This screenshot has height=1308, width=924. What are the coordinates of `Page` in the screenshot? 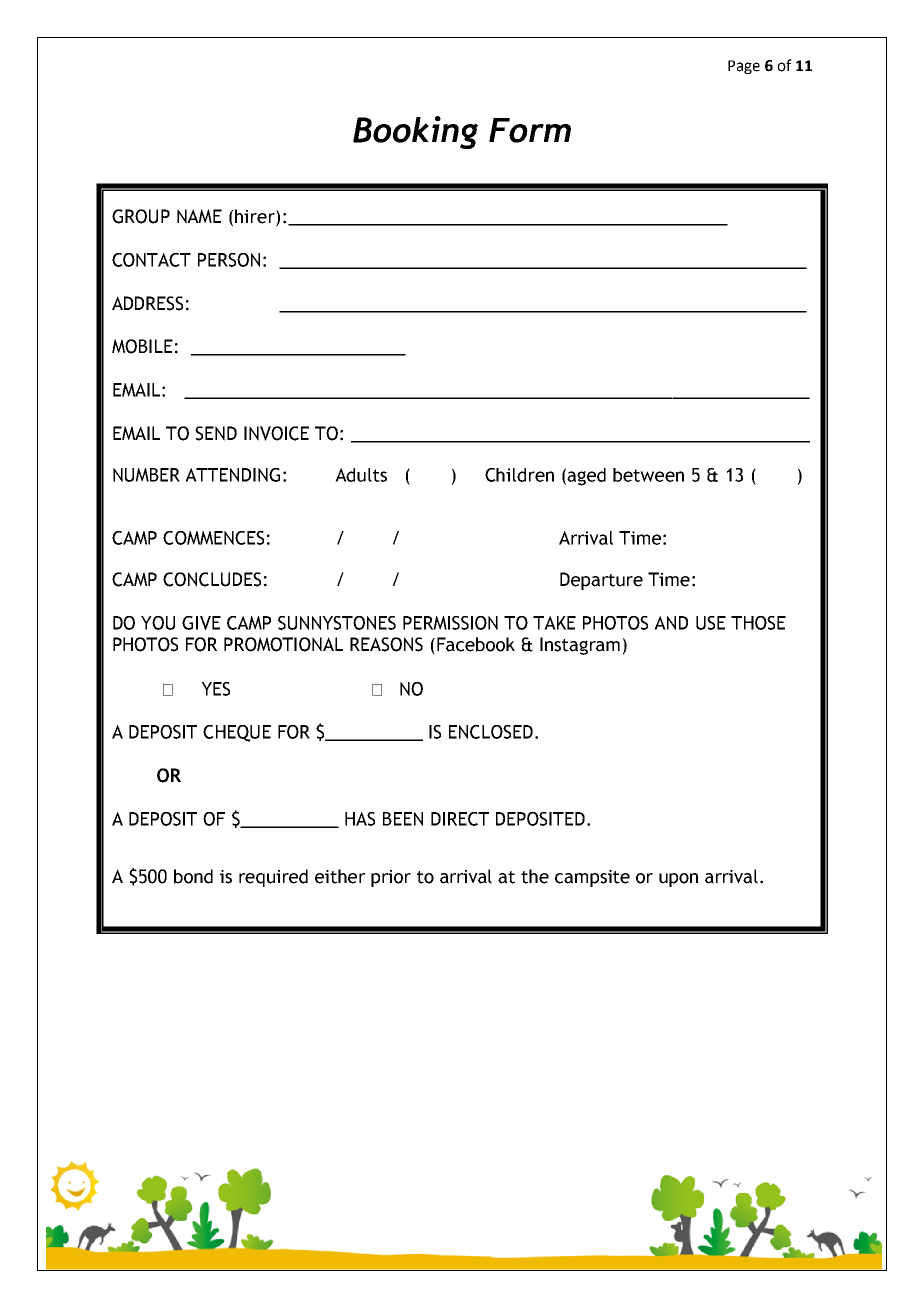 It's located at (744, 67).
